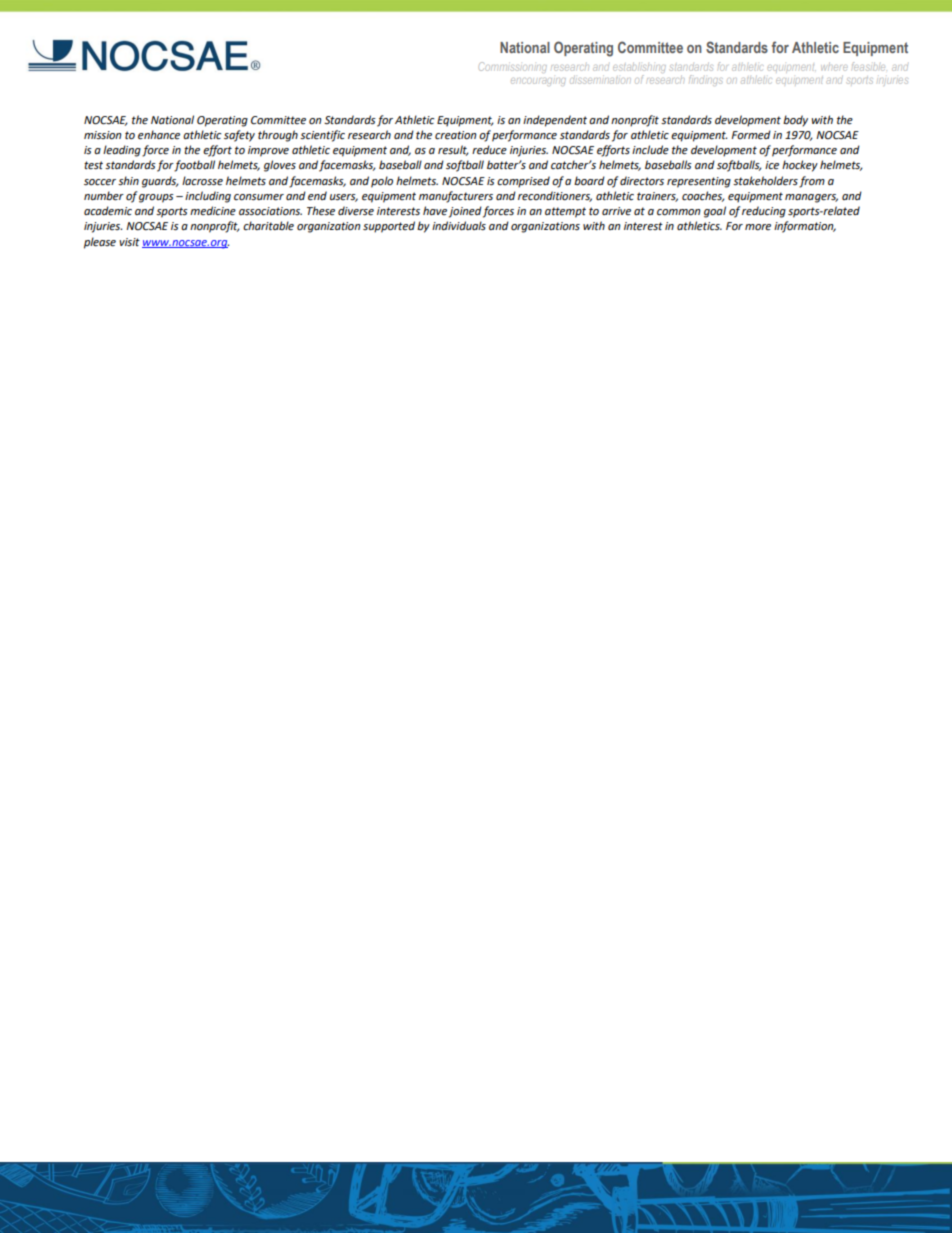 Image resolution: width=952 pixels, height=1233 pixels. What do you see at coordinates (129, 242) in the screenshot?
I see `visit` at bounding box center [129, 242].
